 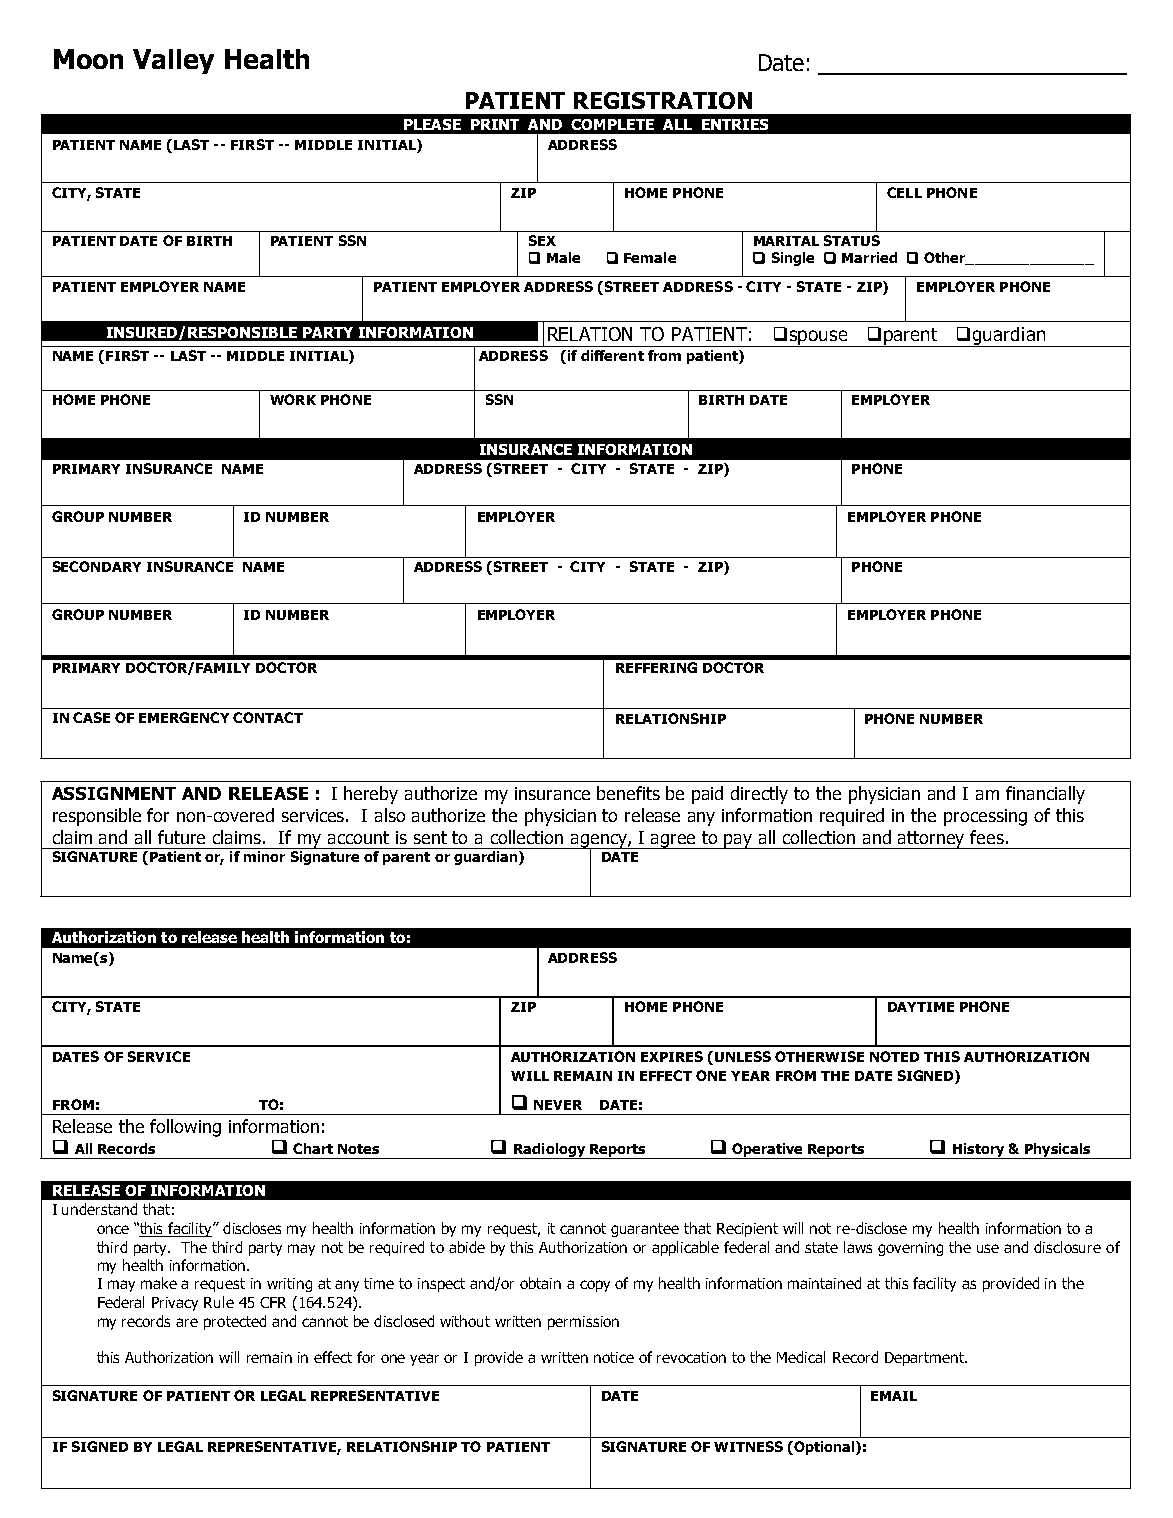 What do you see at coordinates (235, 1322) in the page?
I see `protected` at bounding box center [235, 1322].
